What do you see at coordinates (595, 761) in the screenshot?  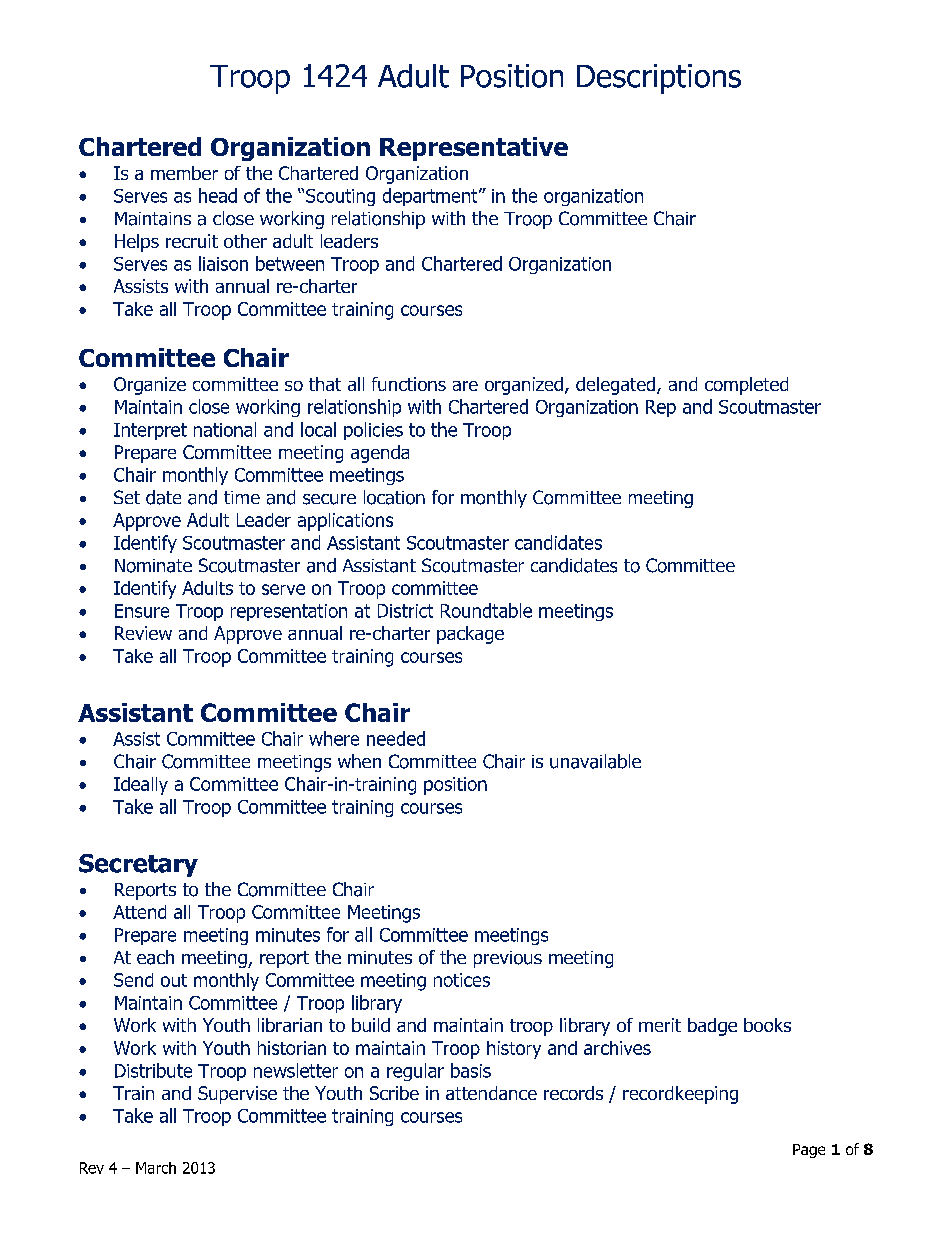 I see `unavailable` at bounding box center [595, 761].
